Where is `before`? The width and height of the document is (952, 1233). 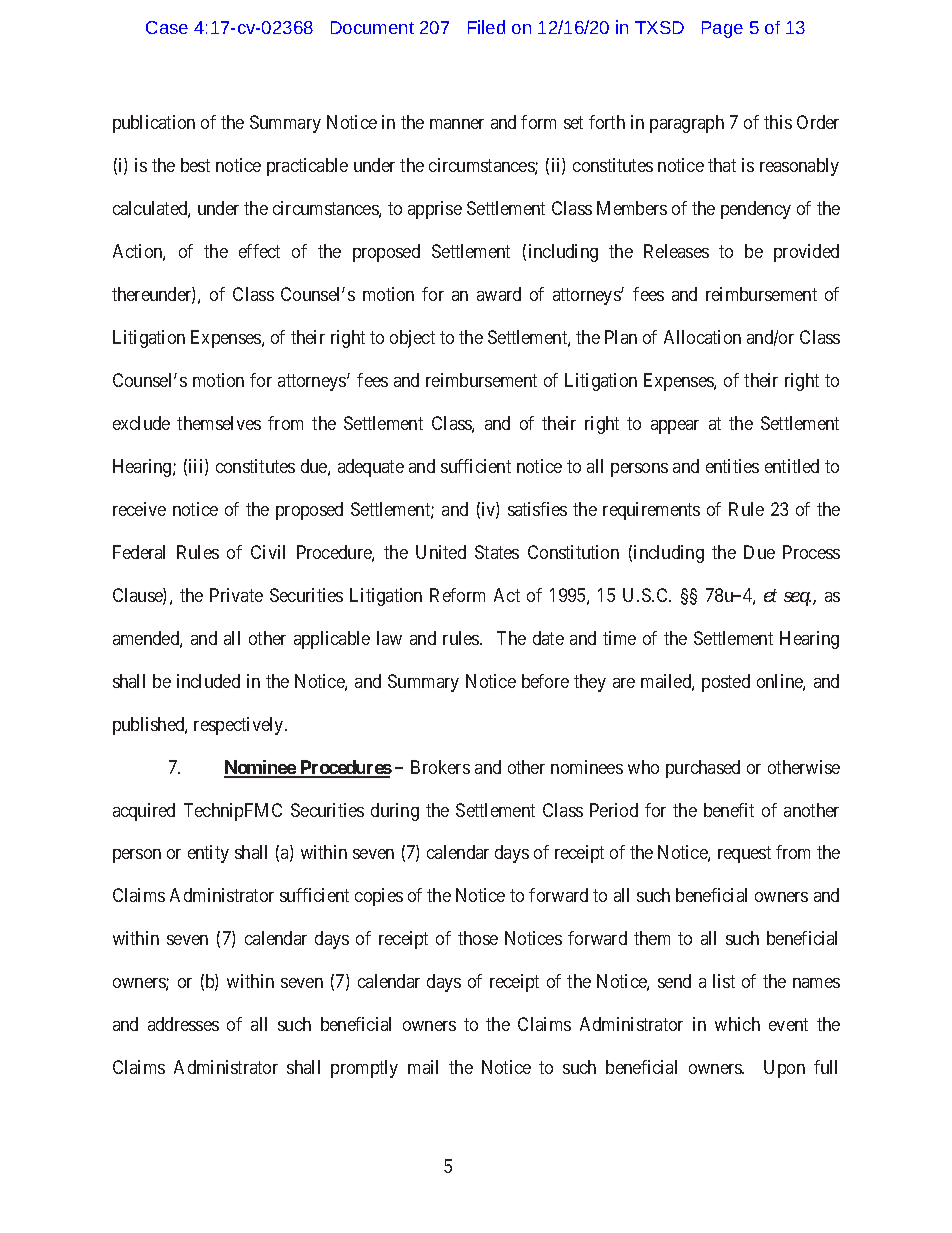 before is located at coordinates (545, 681).
